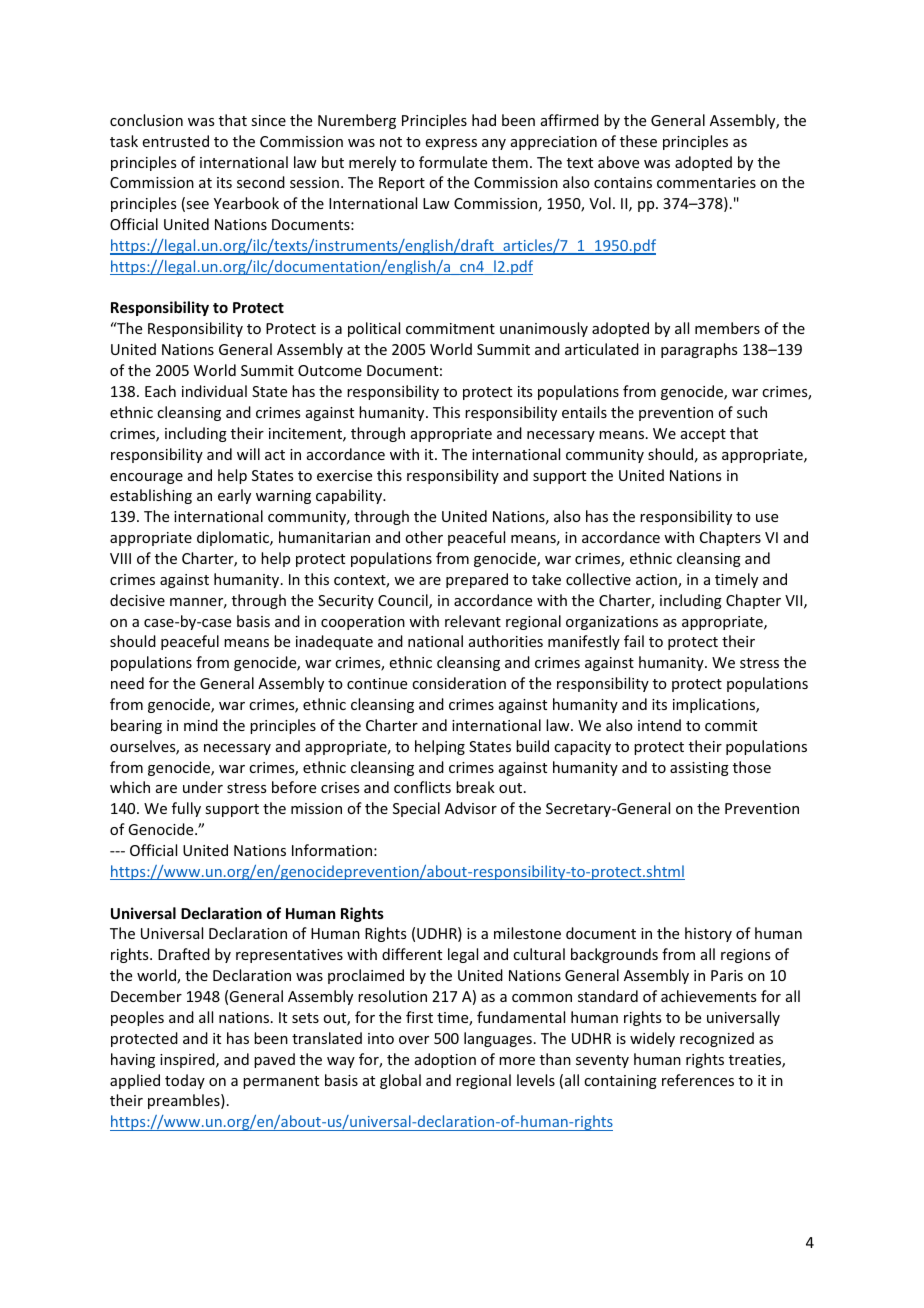  I want to click on express, so click(451, 144).
